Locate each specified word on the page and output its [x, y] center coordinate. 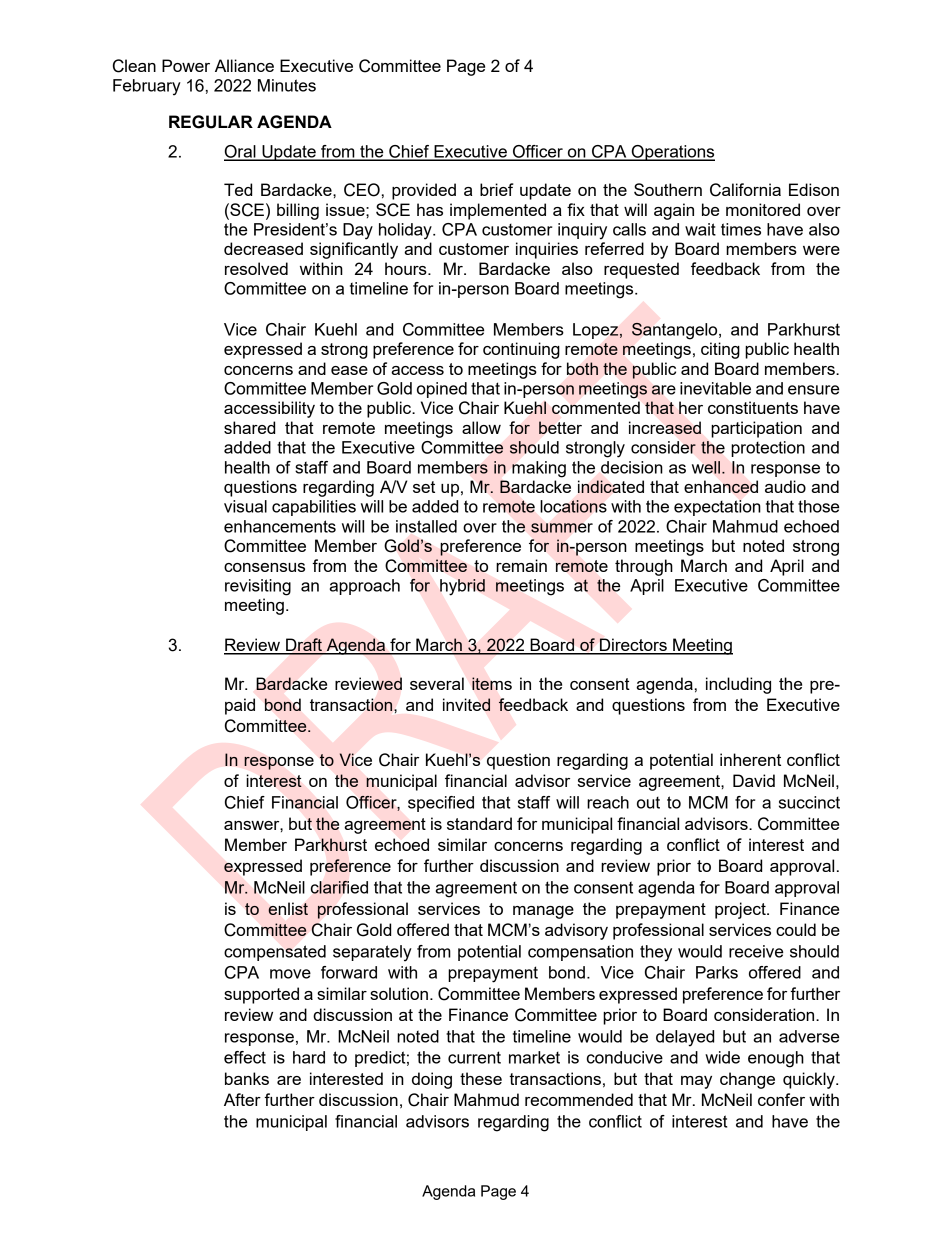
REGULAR [211, 122]
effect [245, 1057]
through [644, 567]
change [747, 1080]
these [481, 1078]
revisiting [258, 587]
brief [497, 189]
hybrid [462, 587]
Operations [672, 153]
